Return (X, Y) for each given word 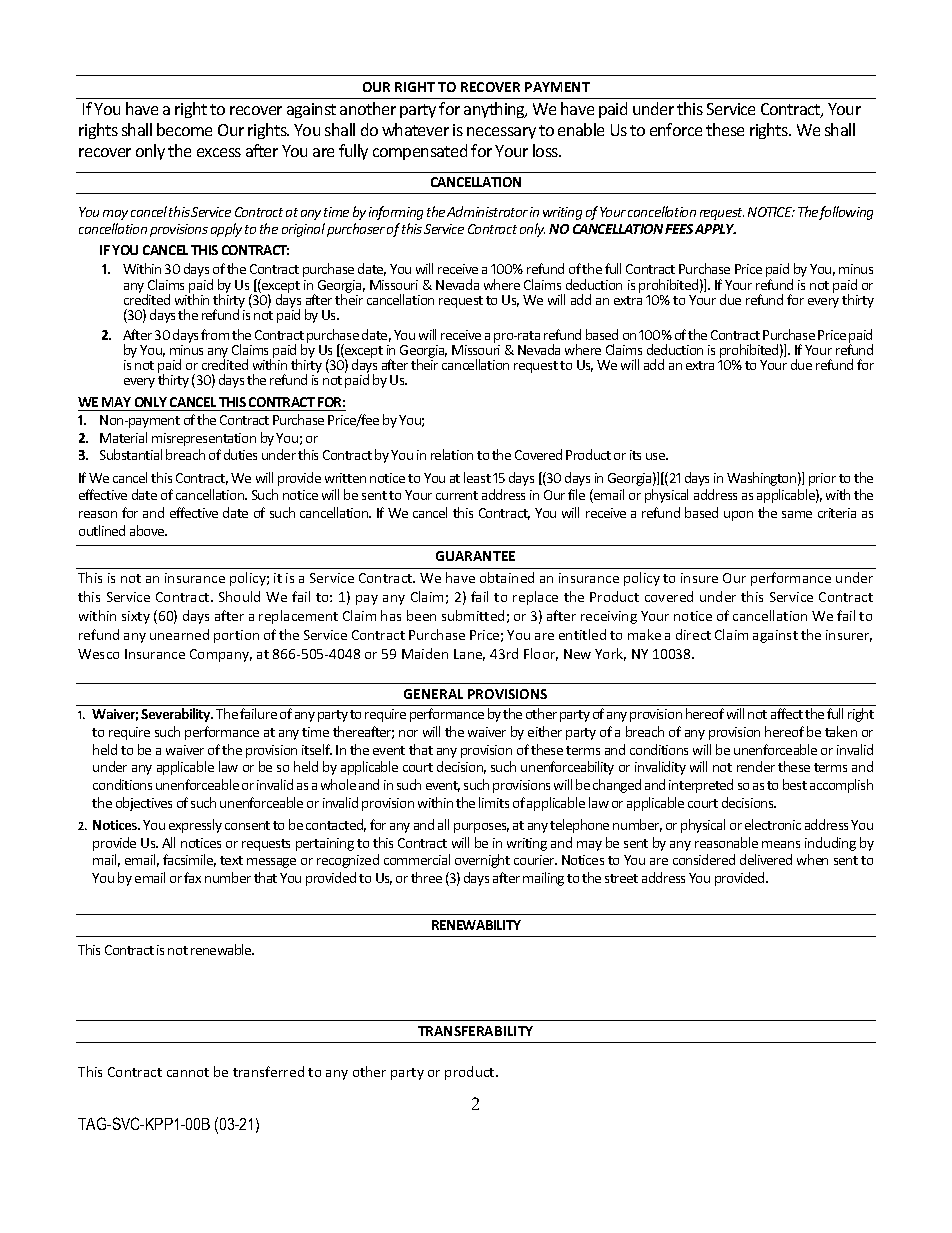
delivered (766, 859)
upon (738, 516)
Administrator (487, 211)
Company (221, 655)
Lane (469, 655)
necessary (501, 133)
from (215, 334)
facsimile (189, 860)
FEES (679, 229)
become (184, 129)
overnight (482, 861)
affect (787, 713)
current (457, 495)
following (846, 213)
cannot (188, 1072)
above (148, 530)
